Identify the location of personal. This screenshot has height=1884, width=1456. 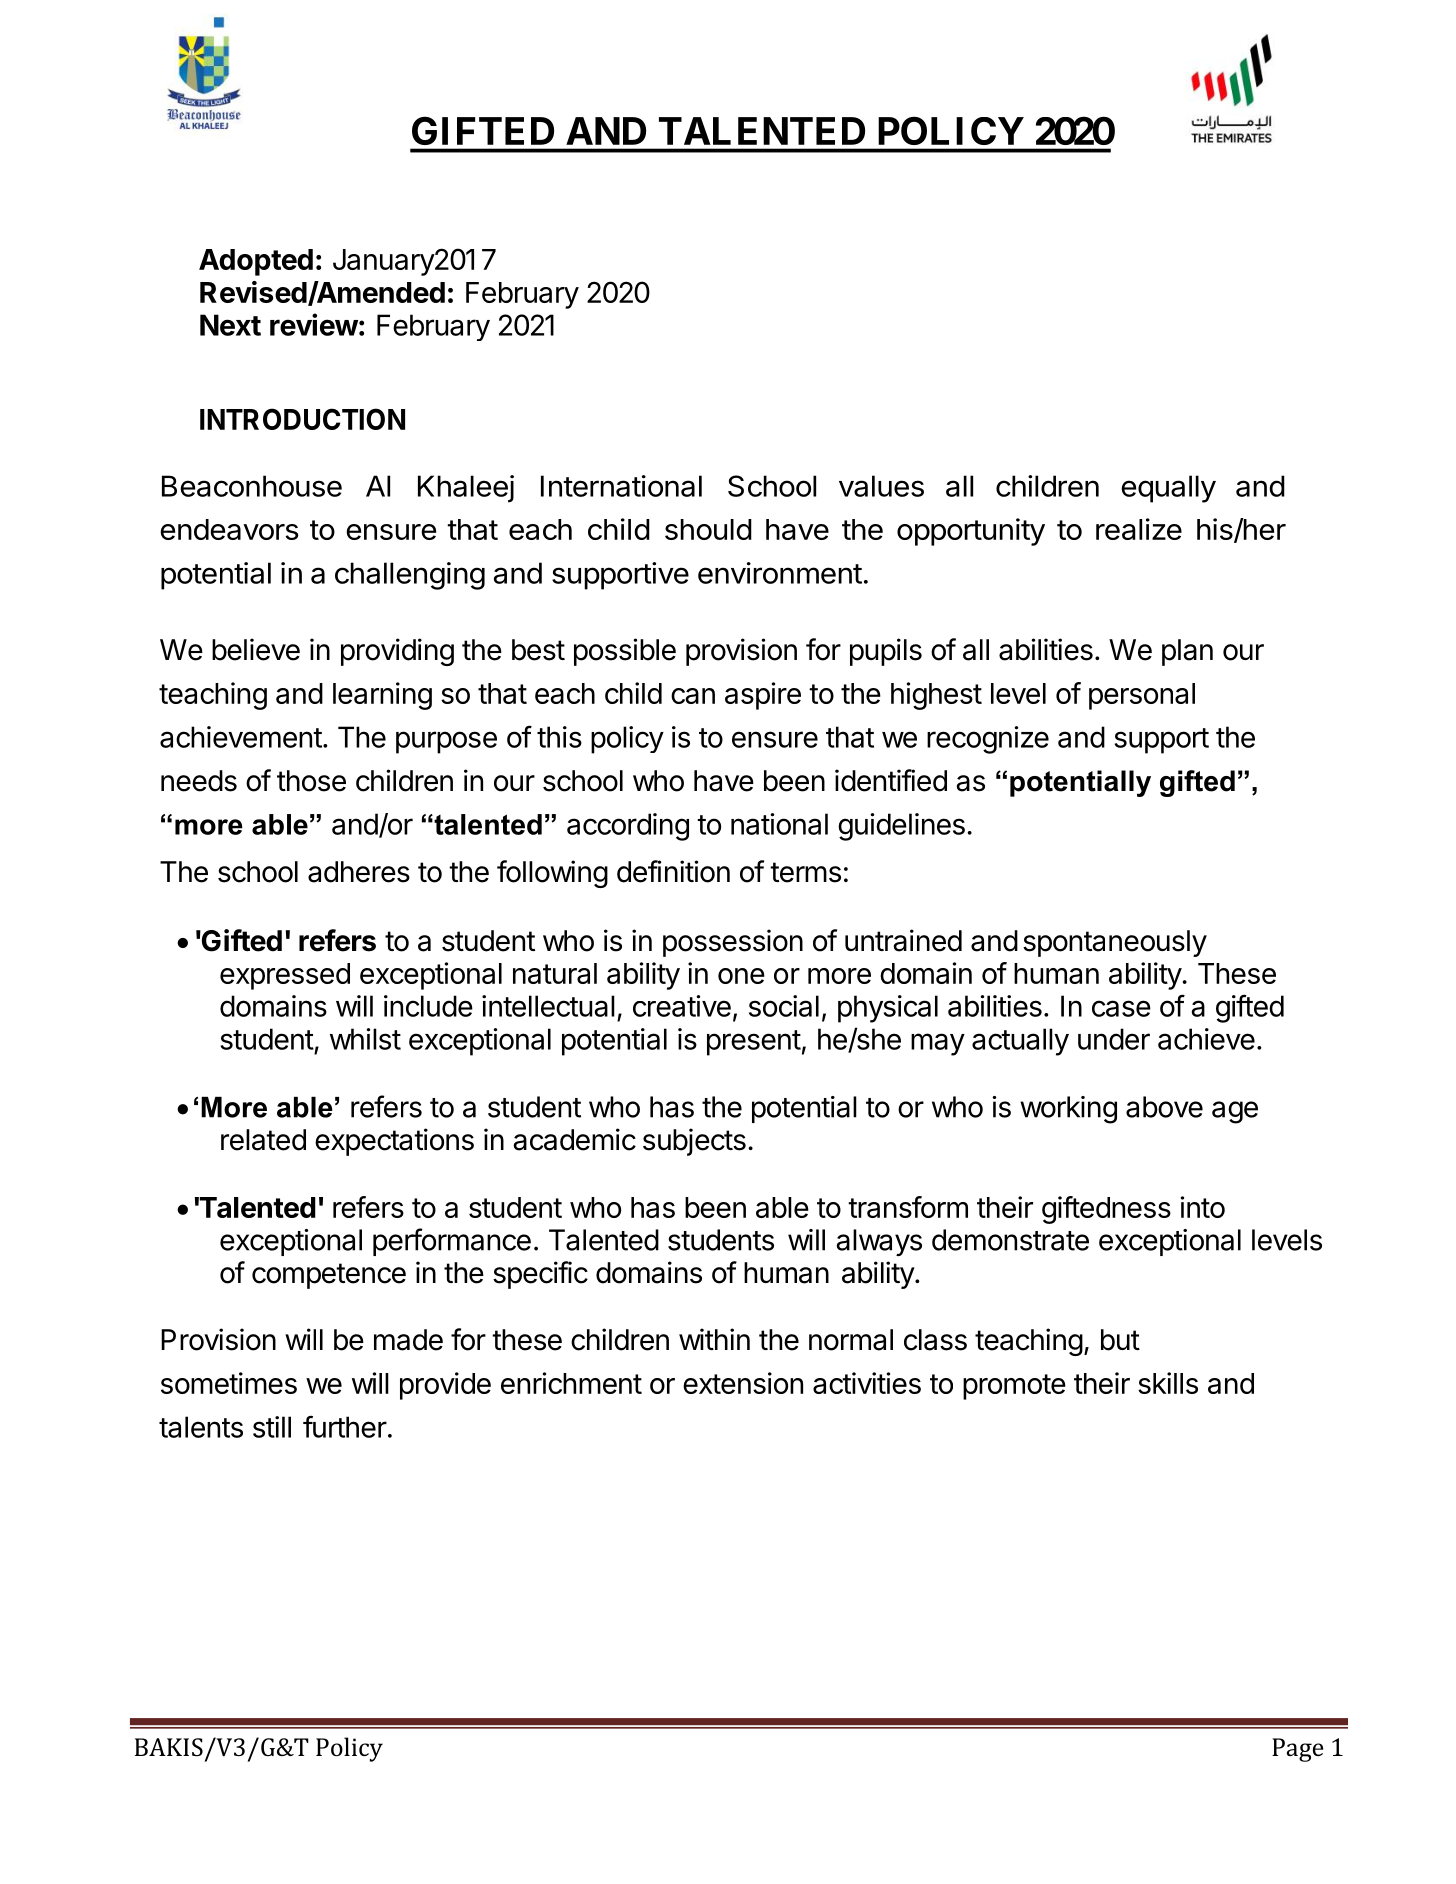
(1142, 696).
